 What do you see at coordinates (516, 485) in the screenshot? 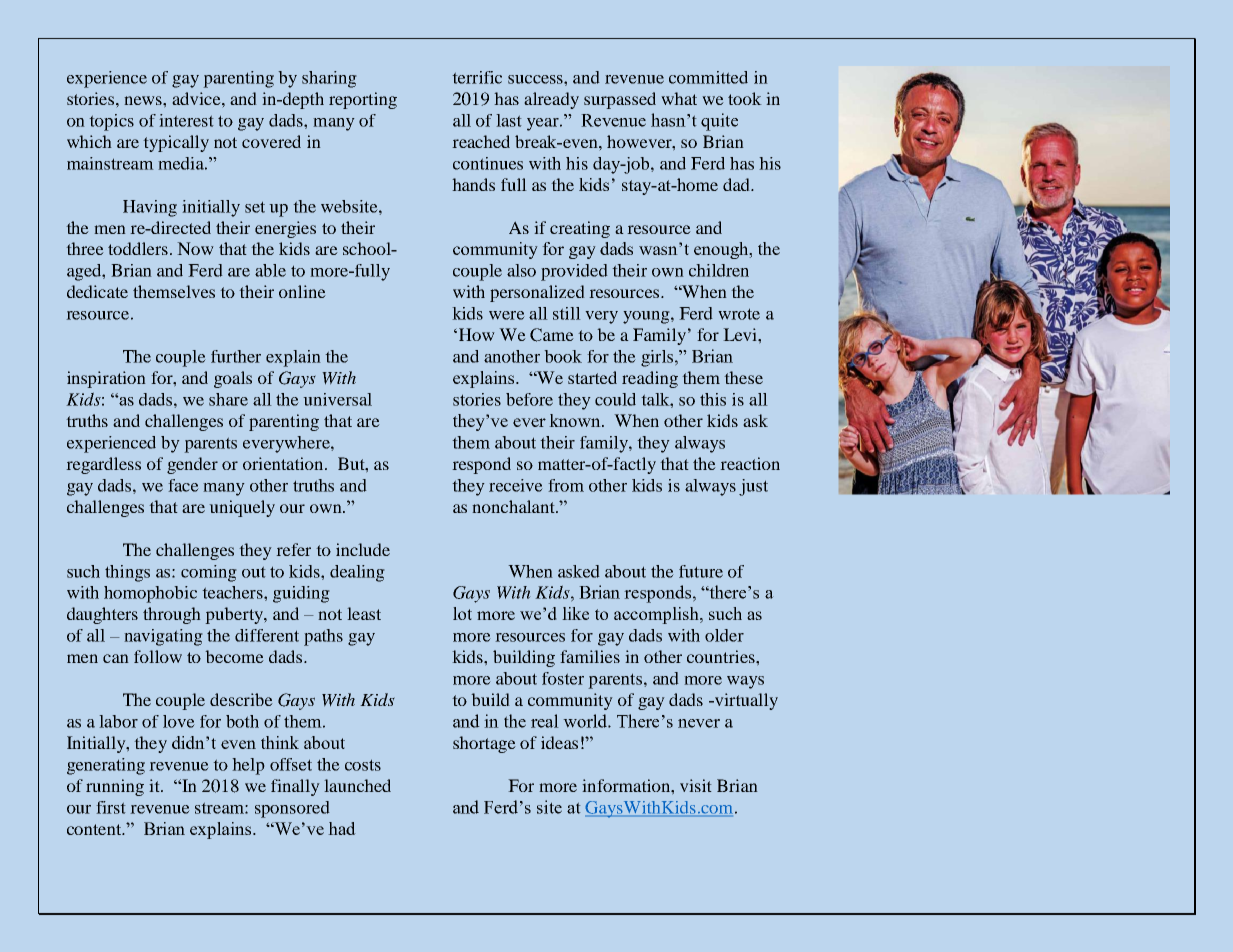
I see `receive` at bounding box center [516, 485].
